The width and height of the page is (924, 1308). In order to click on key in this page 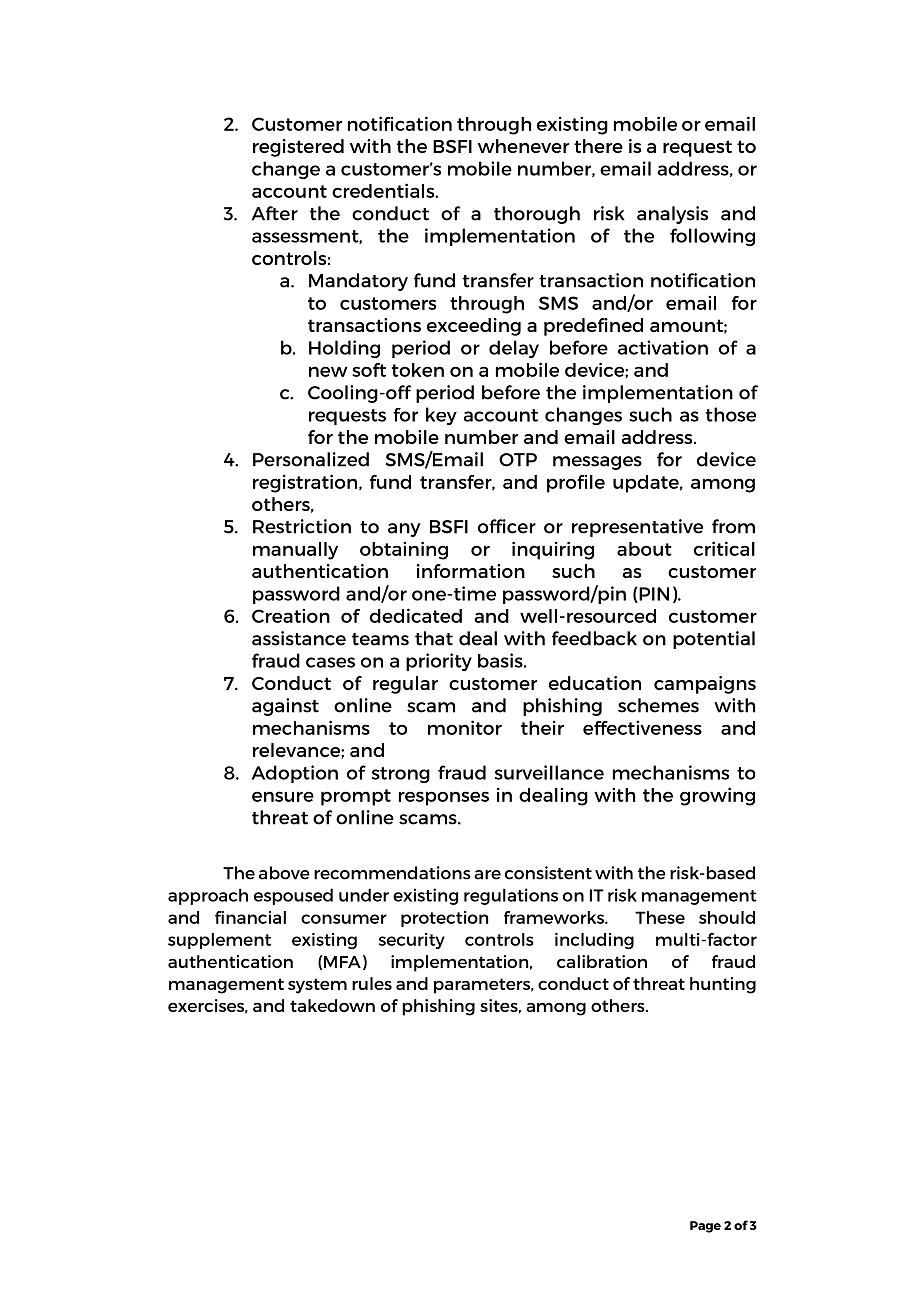, I will do `click(441, 416)`.
